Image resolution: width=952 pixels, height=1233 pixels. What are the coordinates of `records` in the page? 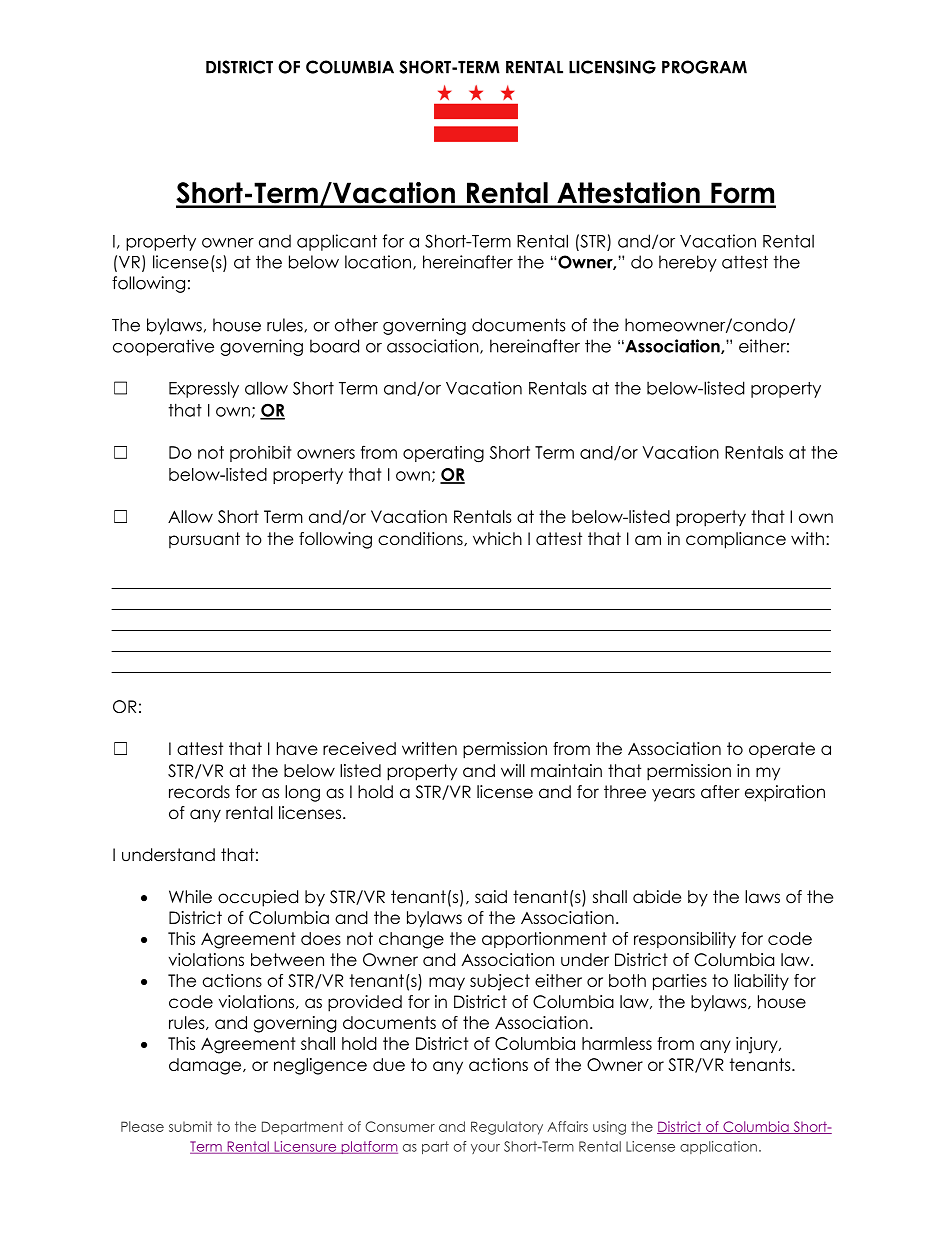 It's located at (199, 792).
